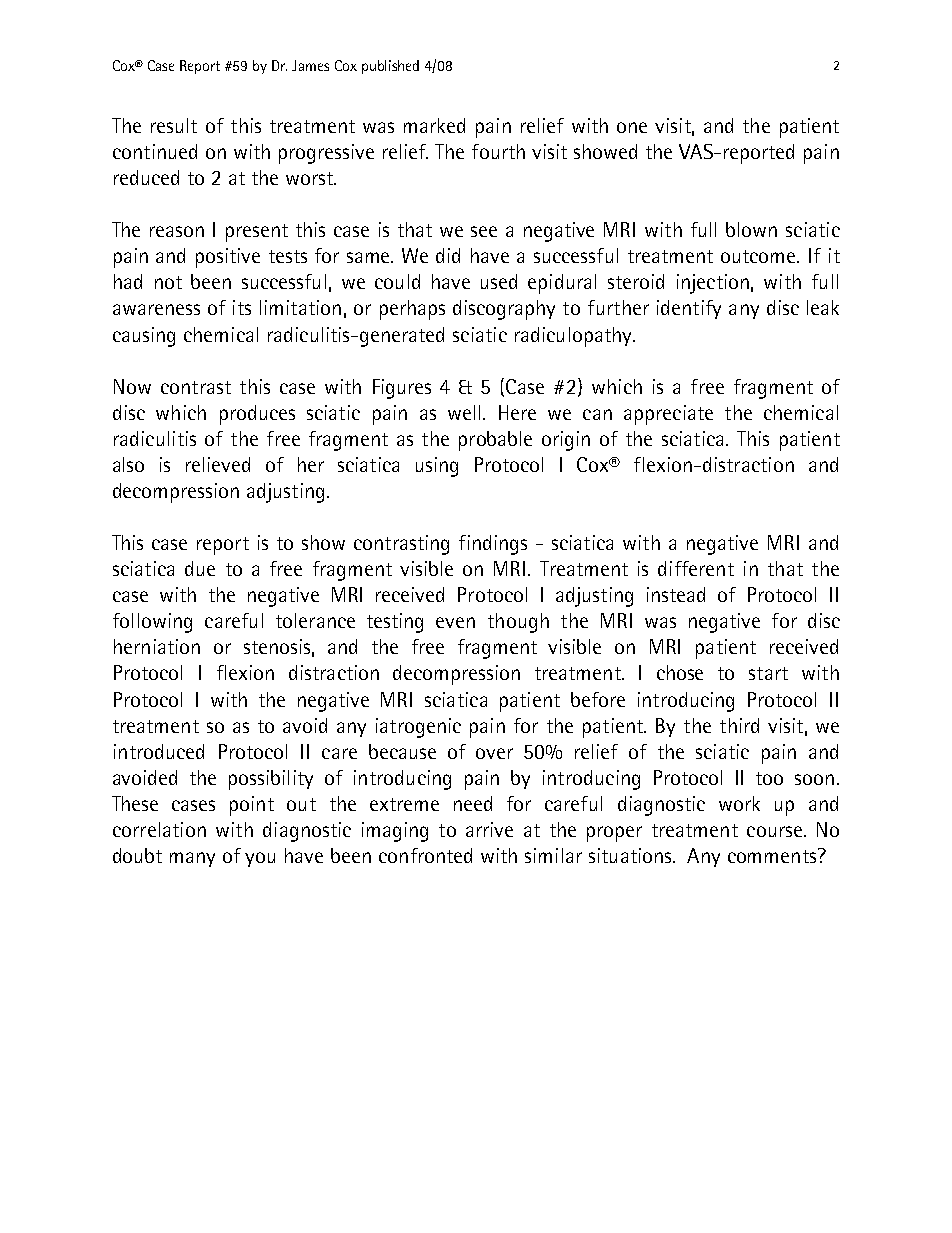  Describe the element at coordinates (218, 464) in the image. I see `relieved` at that location.
